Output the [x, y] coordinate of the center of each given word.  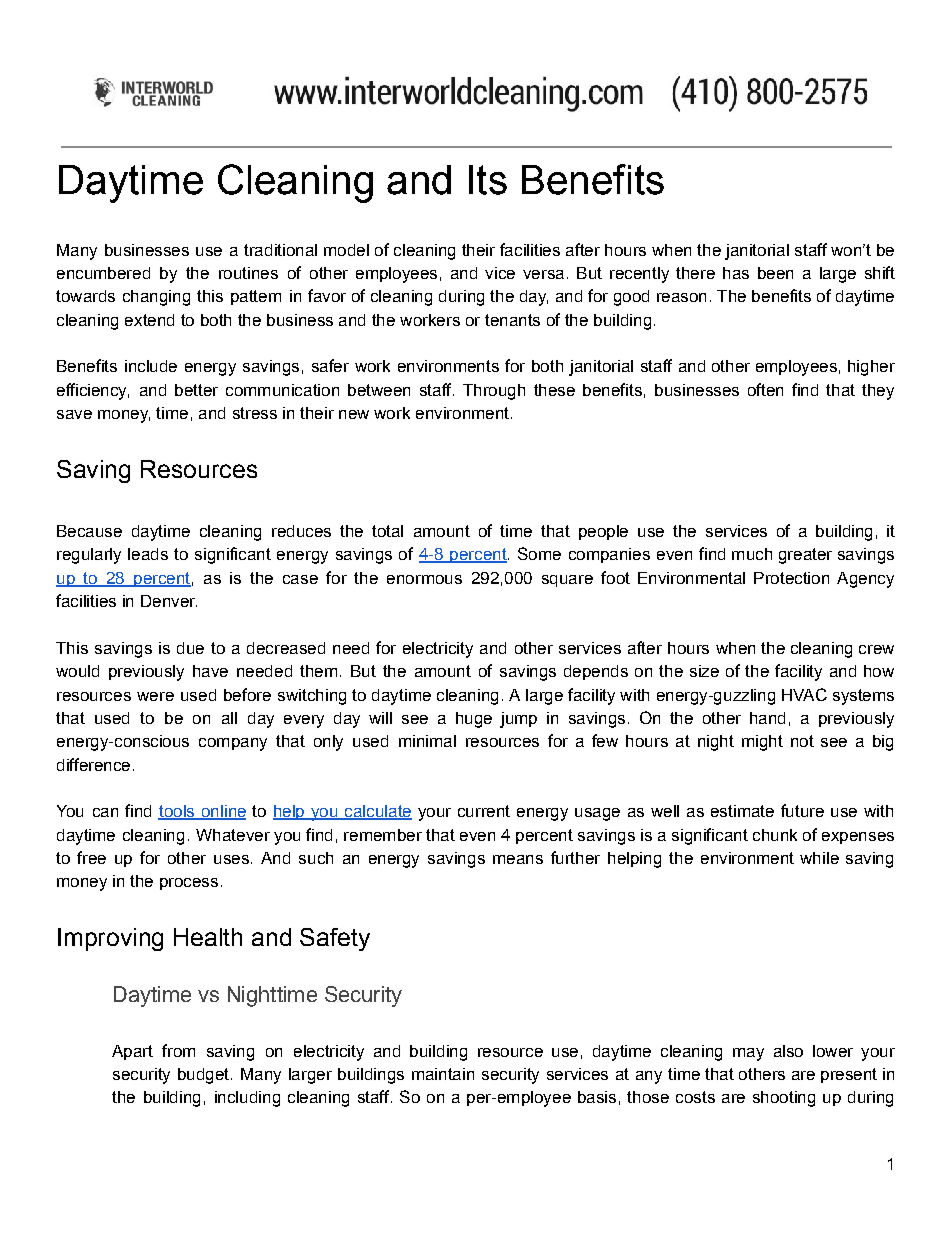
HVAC [804, 694]
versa [543, 274]
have [210, 671]
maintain [443, 1074]
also [788, 1051]
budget [203, 1076]
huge [474, 720]
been [775, 273]
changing [156, 298]
